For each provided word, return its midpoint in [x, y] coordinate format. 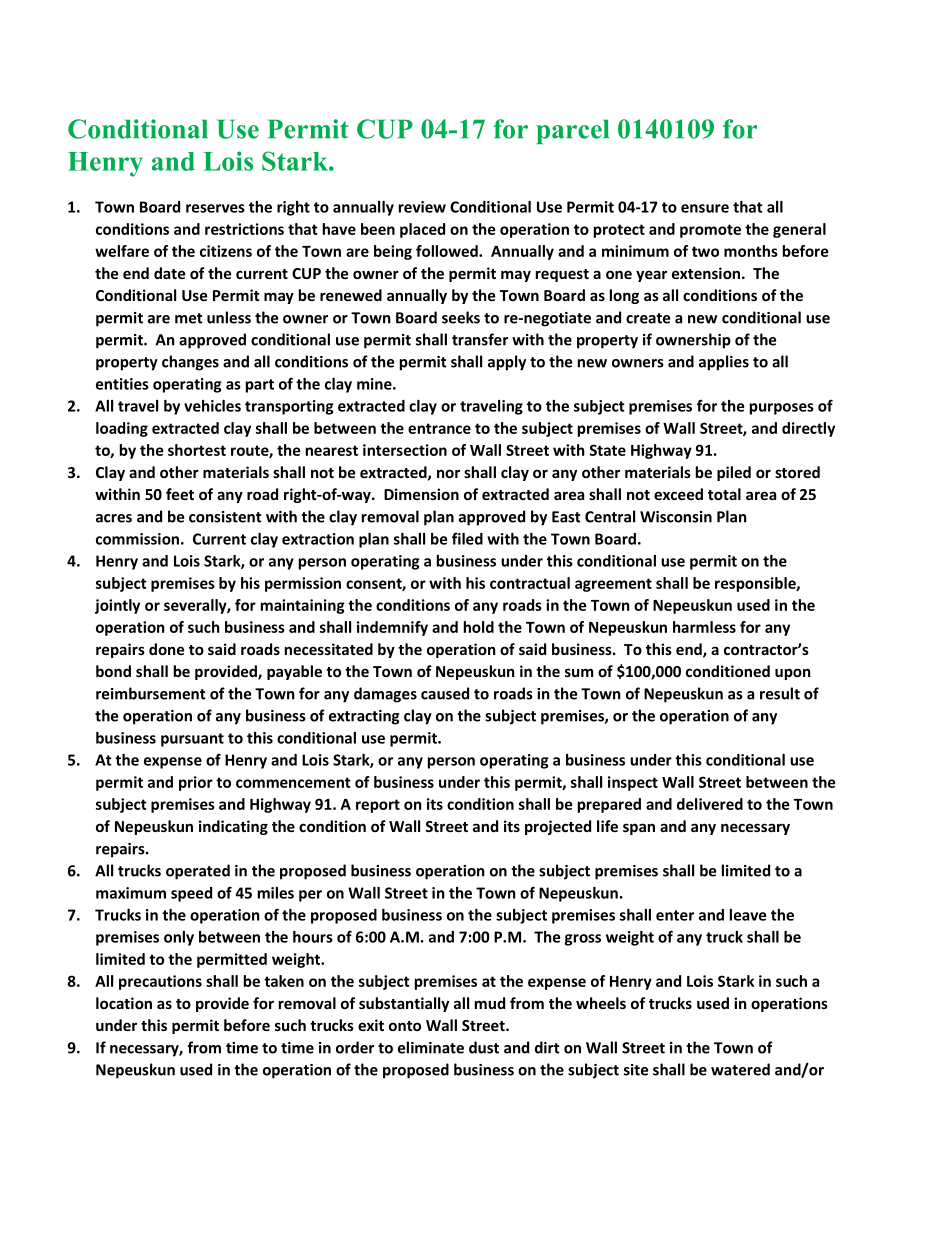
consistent [225, 517]
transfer [480, 339]
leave [748, 915]
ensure [705, 208]
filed [467, 539]
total [724, 494]
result [780, 693]
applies [724, 363]
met [189, 318]
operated [198, 872]
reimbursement [151, 693]
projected [558, 827]
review [422, 207]
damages [385, 695]
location [124, 1003]
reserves [215, 208]
